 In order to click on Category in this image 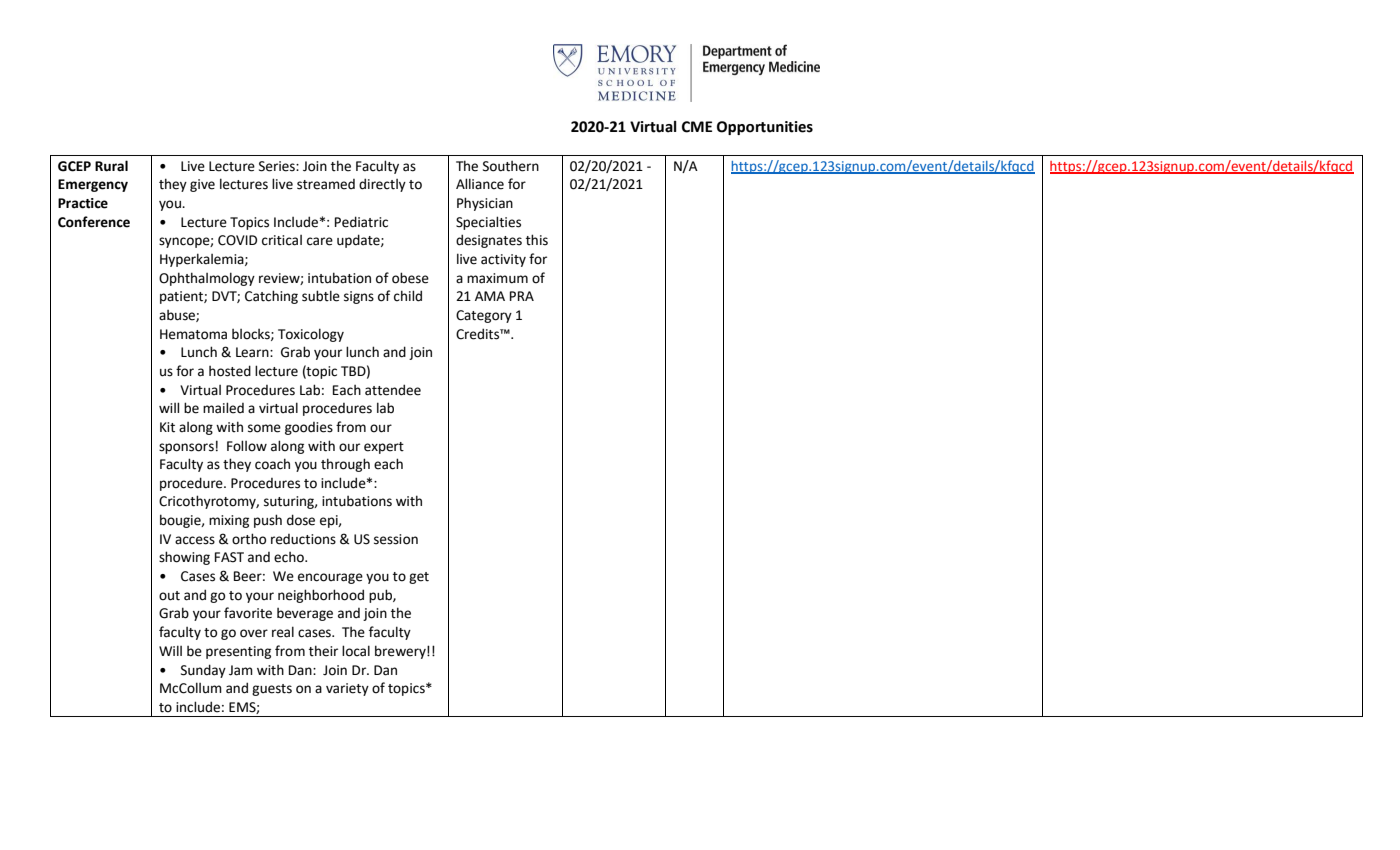, I will do `click(484, 316)`.
